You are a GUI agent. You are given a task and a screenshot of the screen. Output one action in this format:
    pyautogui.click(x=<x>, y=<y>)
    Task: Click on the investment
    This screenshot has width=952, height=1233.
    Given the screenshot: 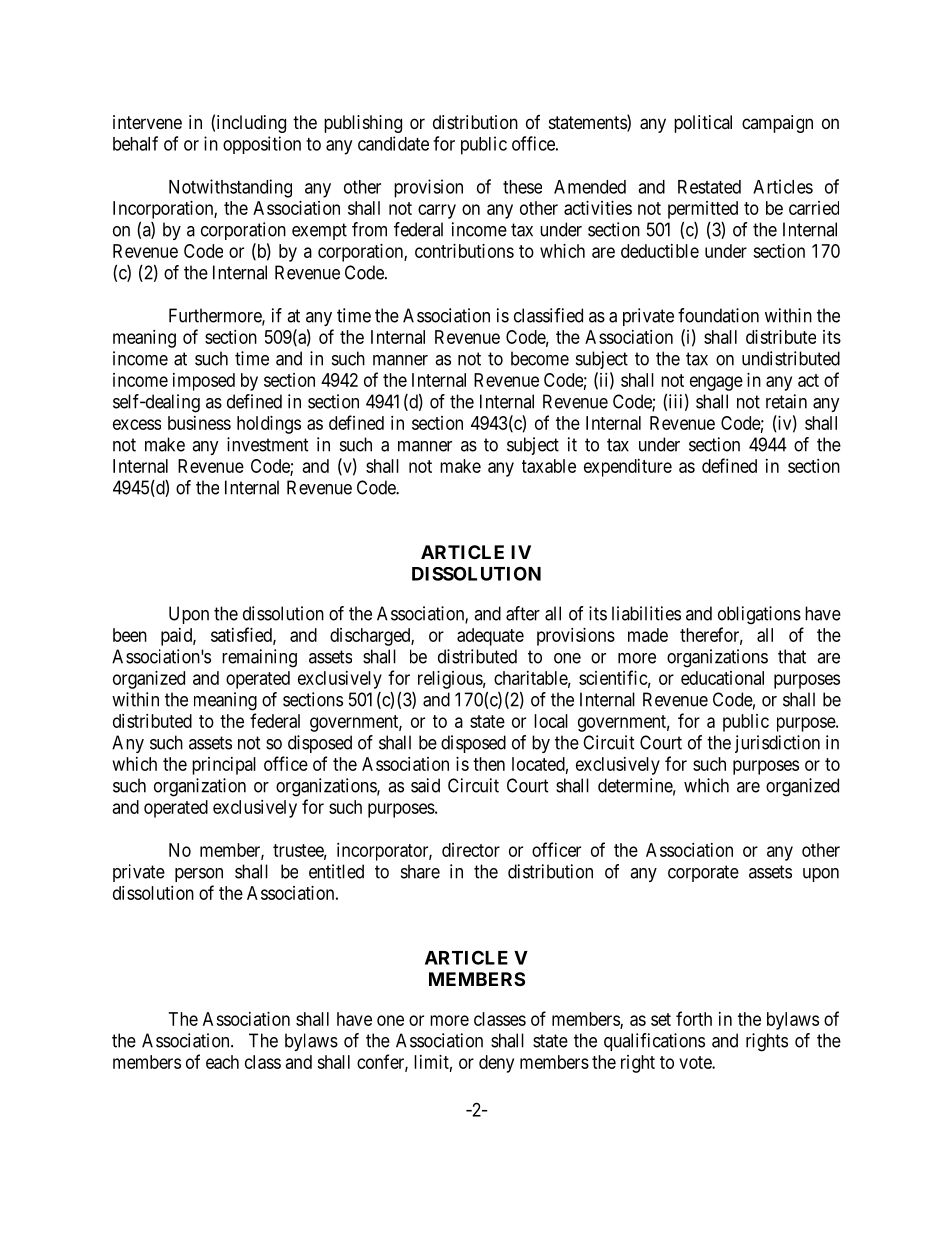 What is the action you would take?
    pyautogui.click(x=268, y=444)
